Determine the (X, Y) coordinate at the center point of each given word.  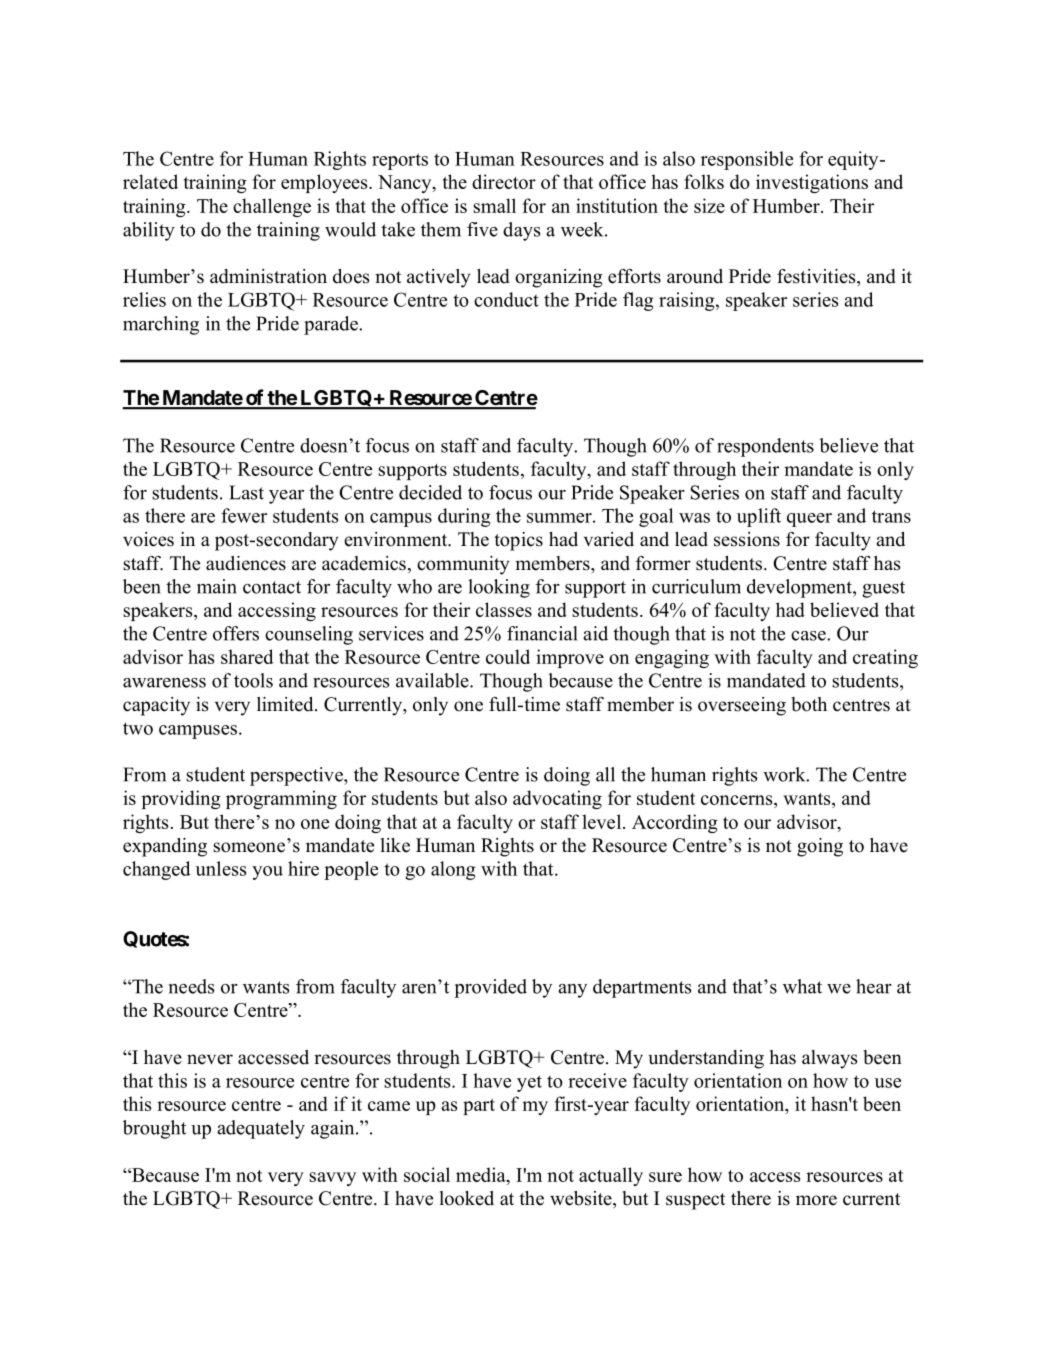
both (809, 704)
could (508, 656)
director (504, 181)
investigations (812, 183)
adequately (261, 1129)
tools (253, 680)
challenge (272, 207)
